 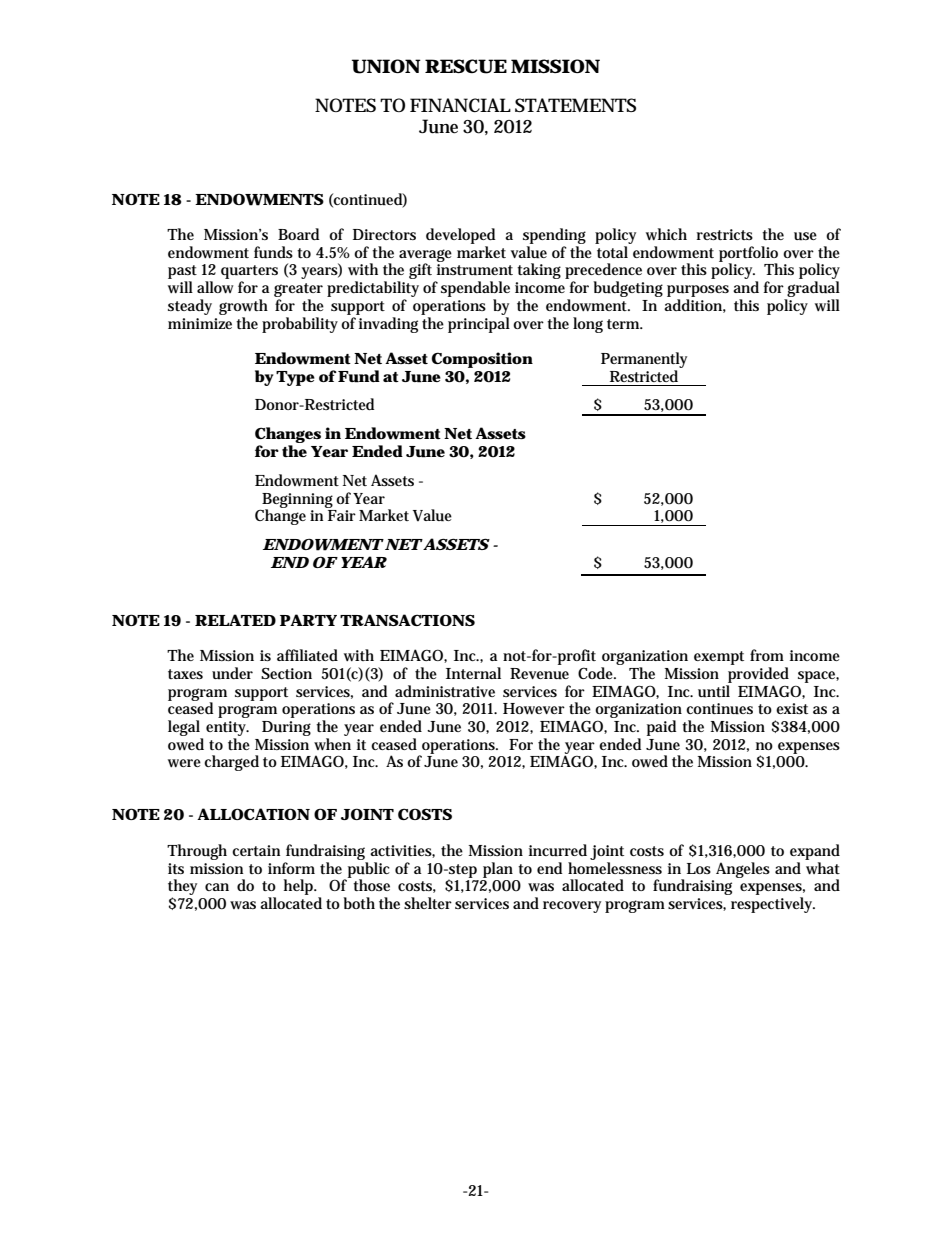 What do you see at coordinates (498, 870) in the screenshot?
I see `plan` at bounding box center [498, 870].
